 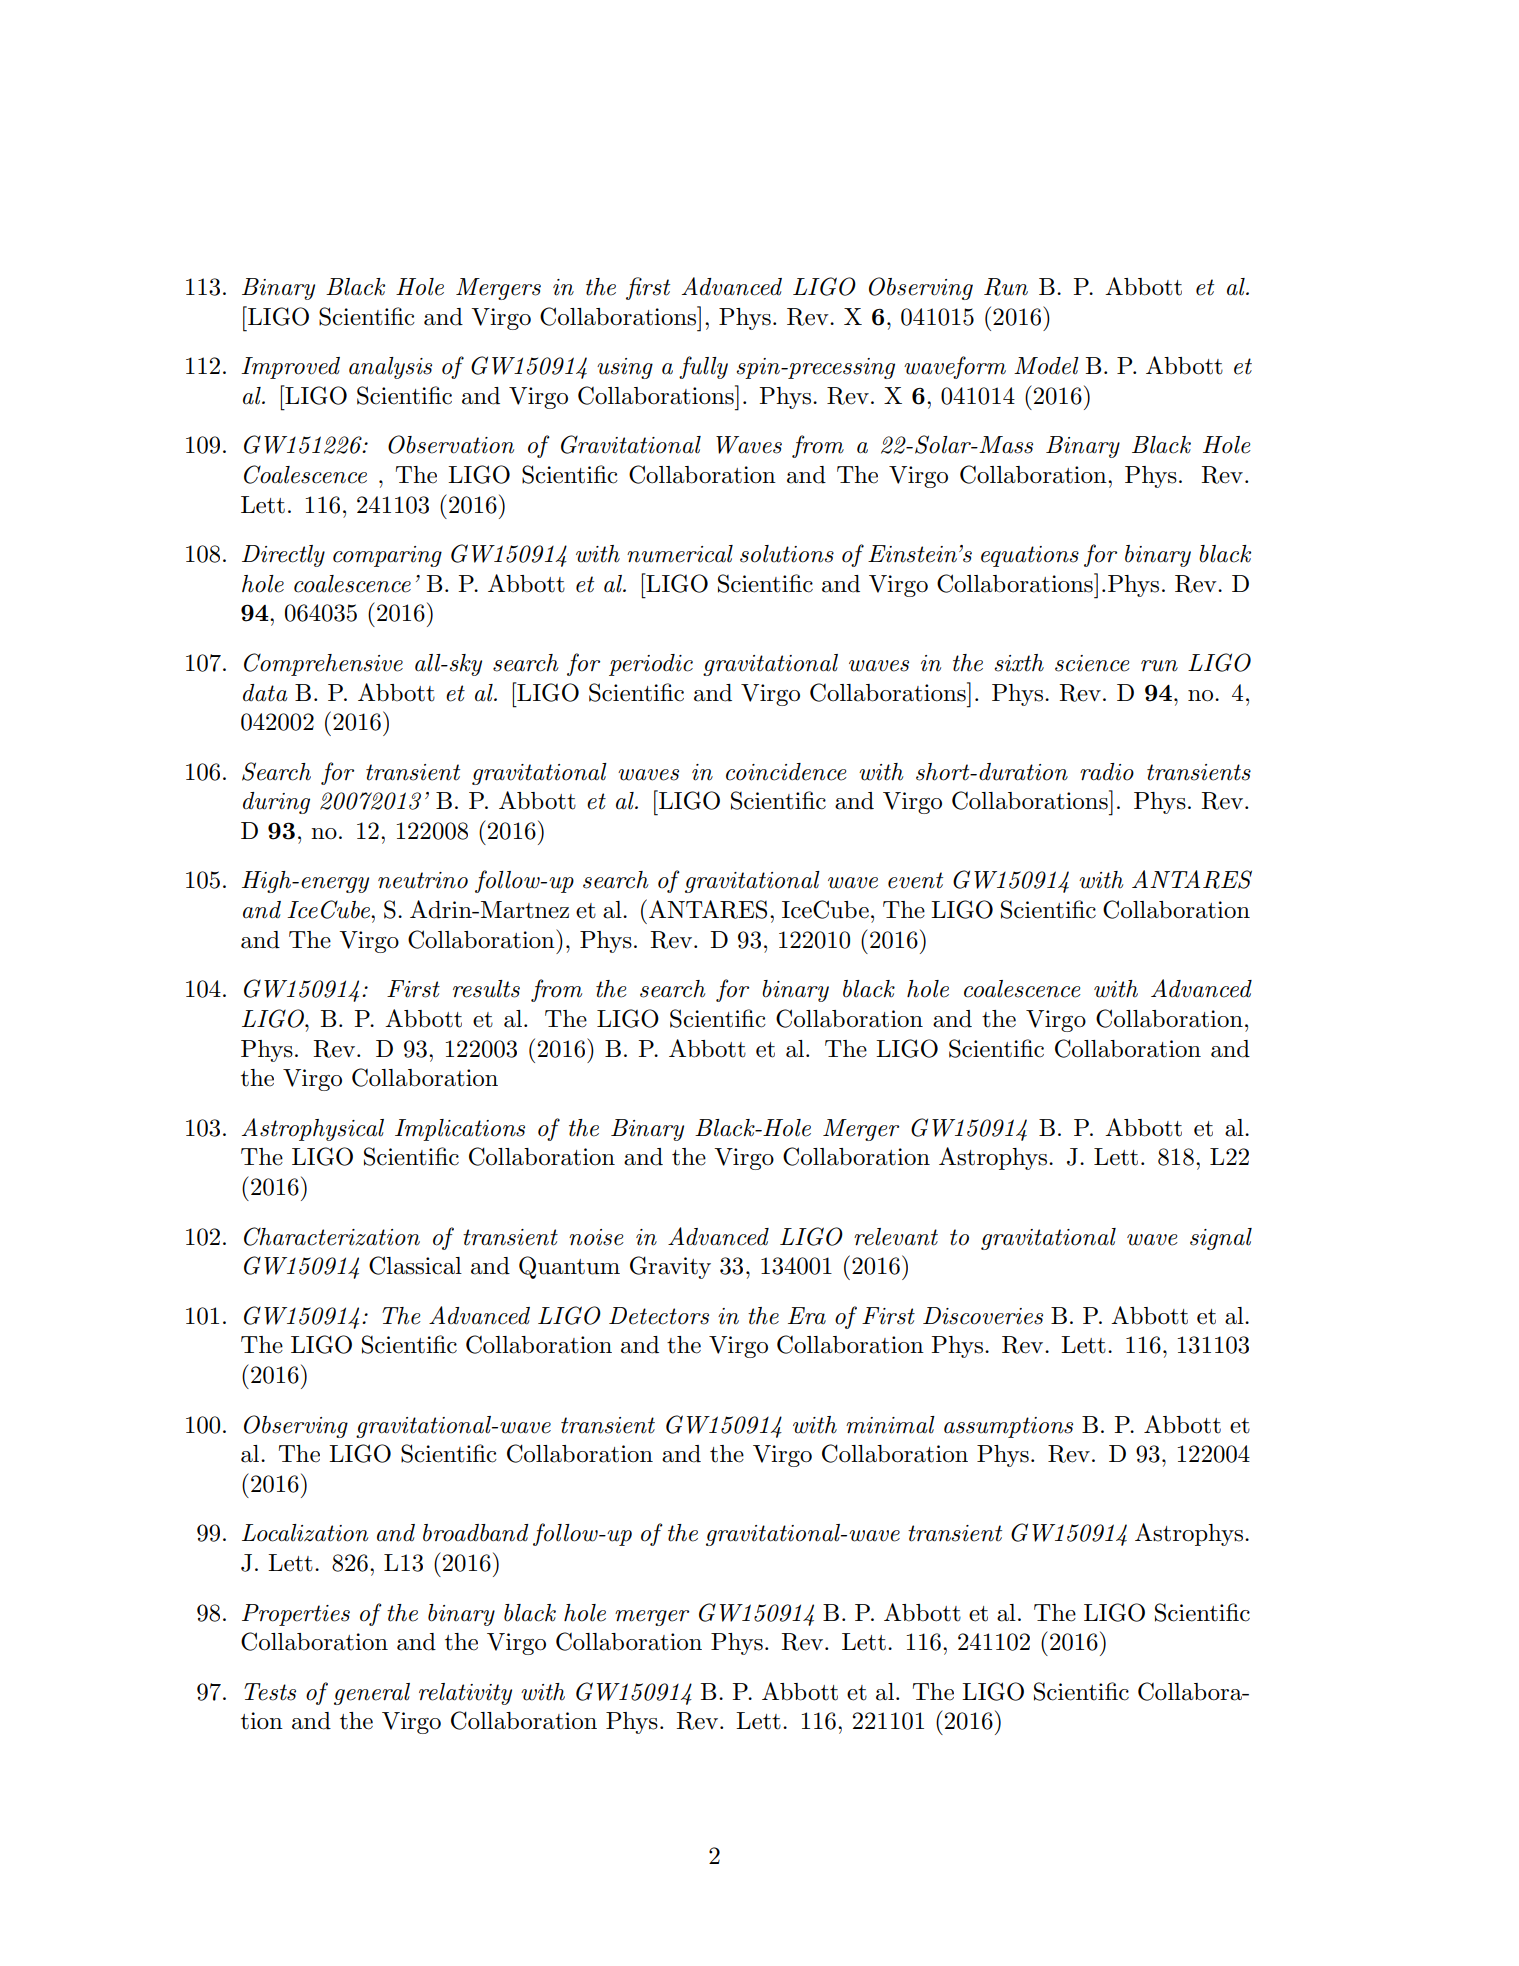 What do you see at coordinates (423, 880) in the image?
I see `neutrino` at bounding box center [423, 880].
